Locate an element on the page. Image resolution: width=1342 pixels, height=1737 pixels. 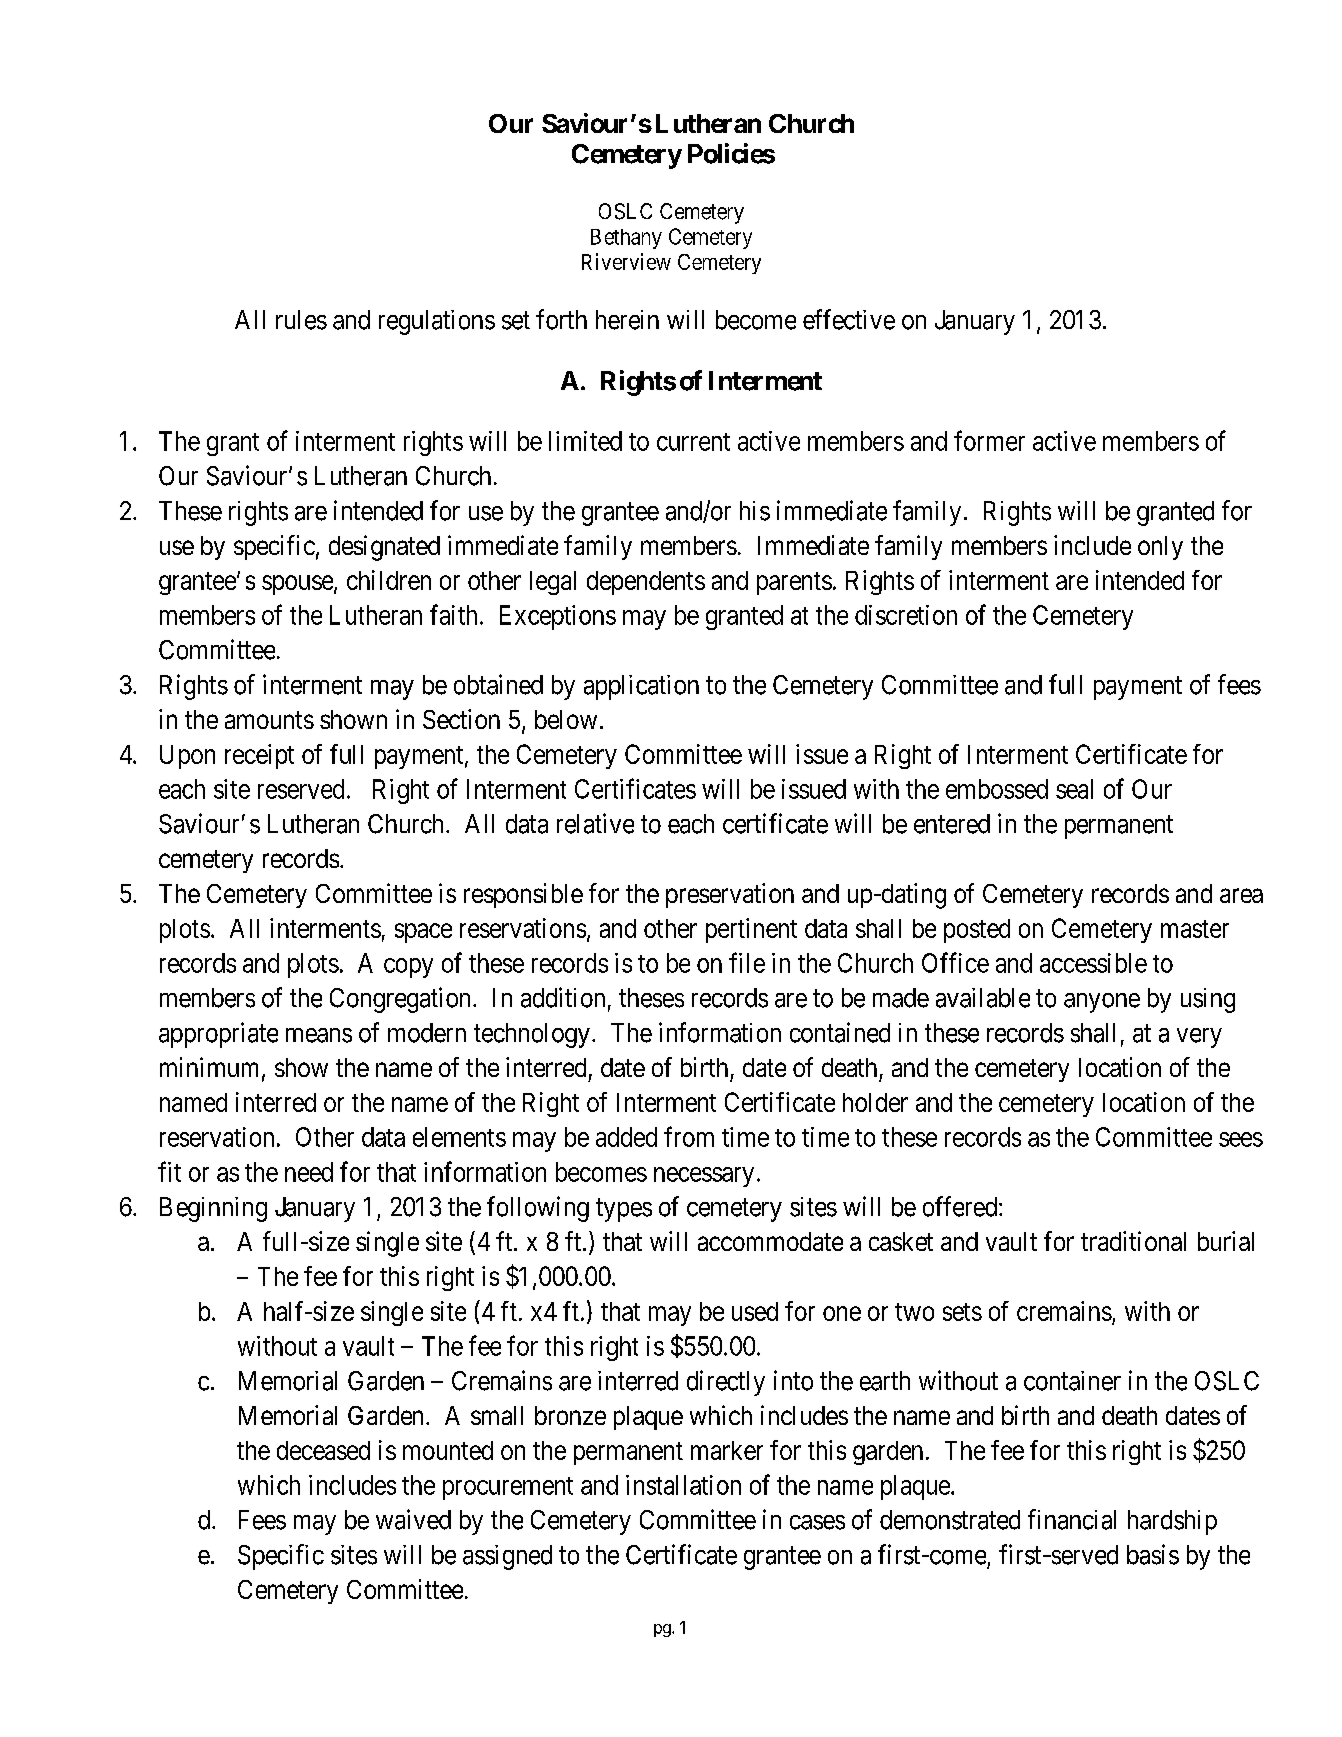
space is located at coordinates (423, 933).
